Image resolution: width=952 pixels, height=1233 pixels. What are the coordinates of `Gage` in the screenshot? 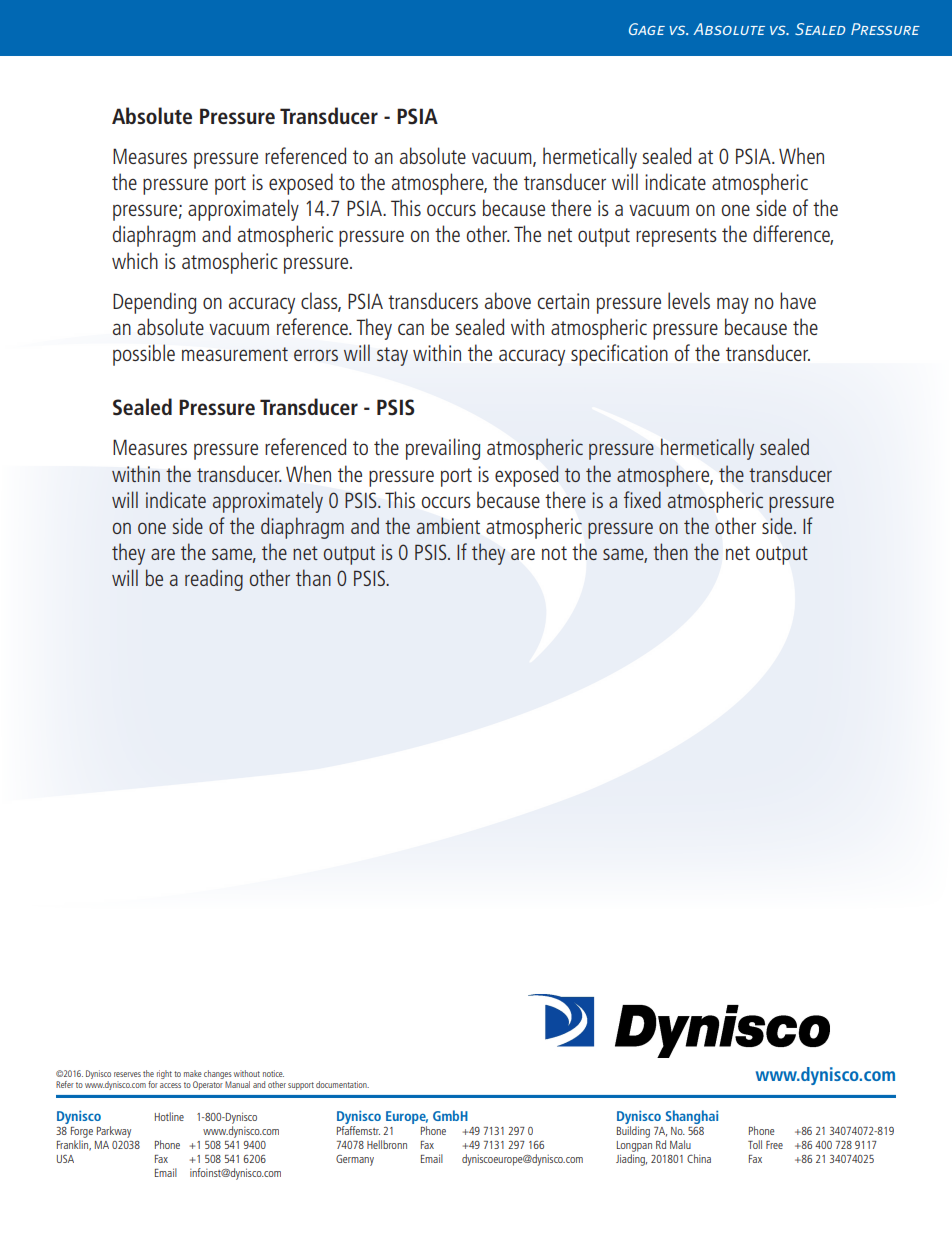 It's located at (647, 29).
